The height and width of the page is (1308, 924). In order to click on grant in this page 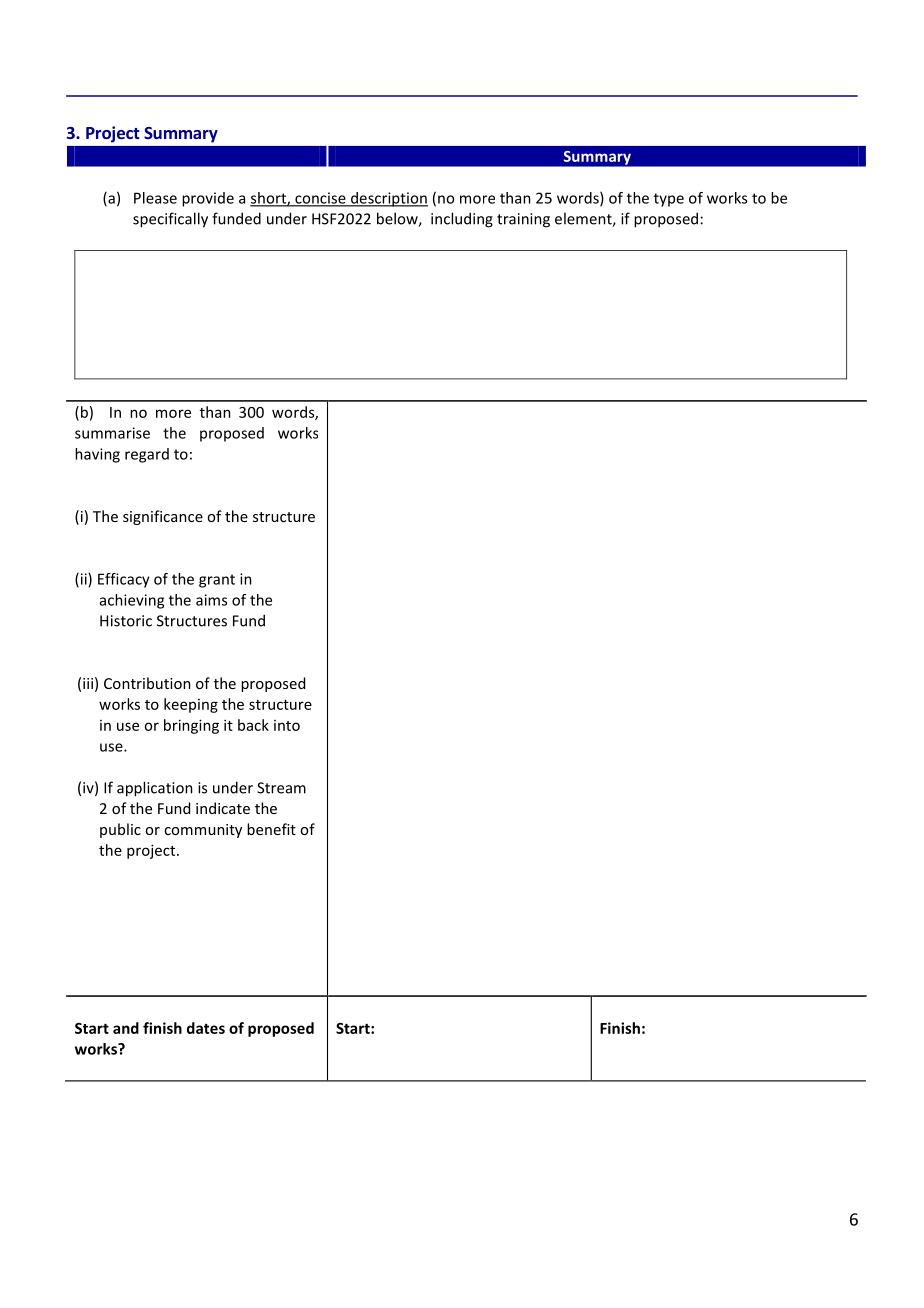, I will do `click(217, 581)`.
